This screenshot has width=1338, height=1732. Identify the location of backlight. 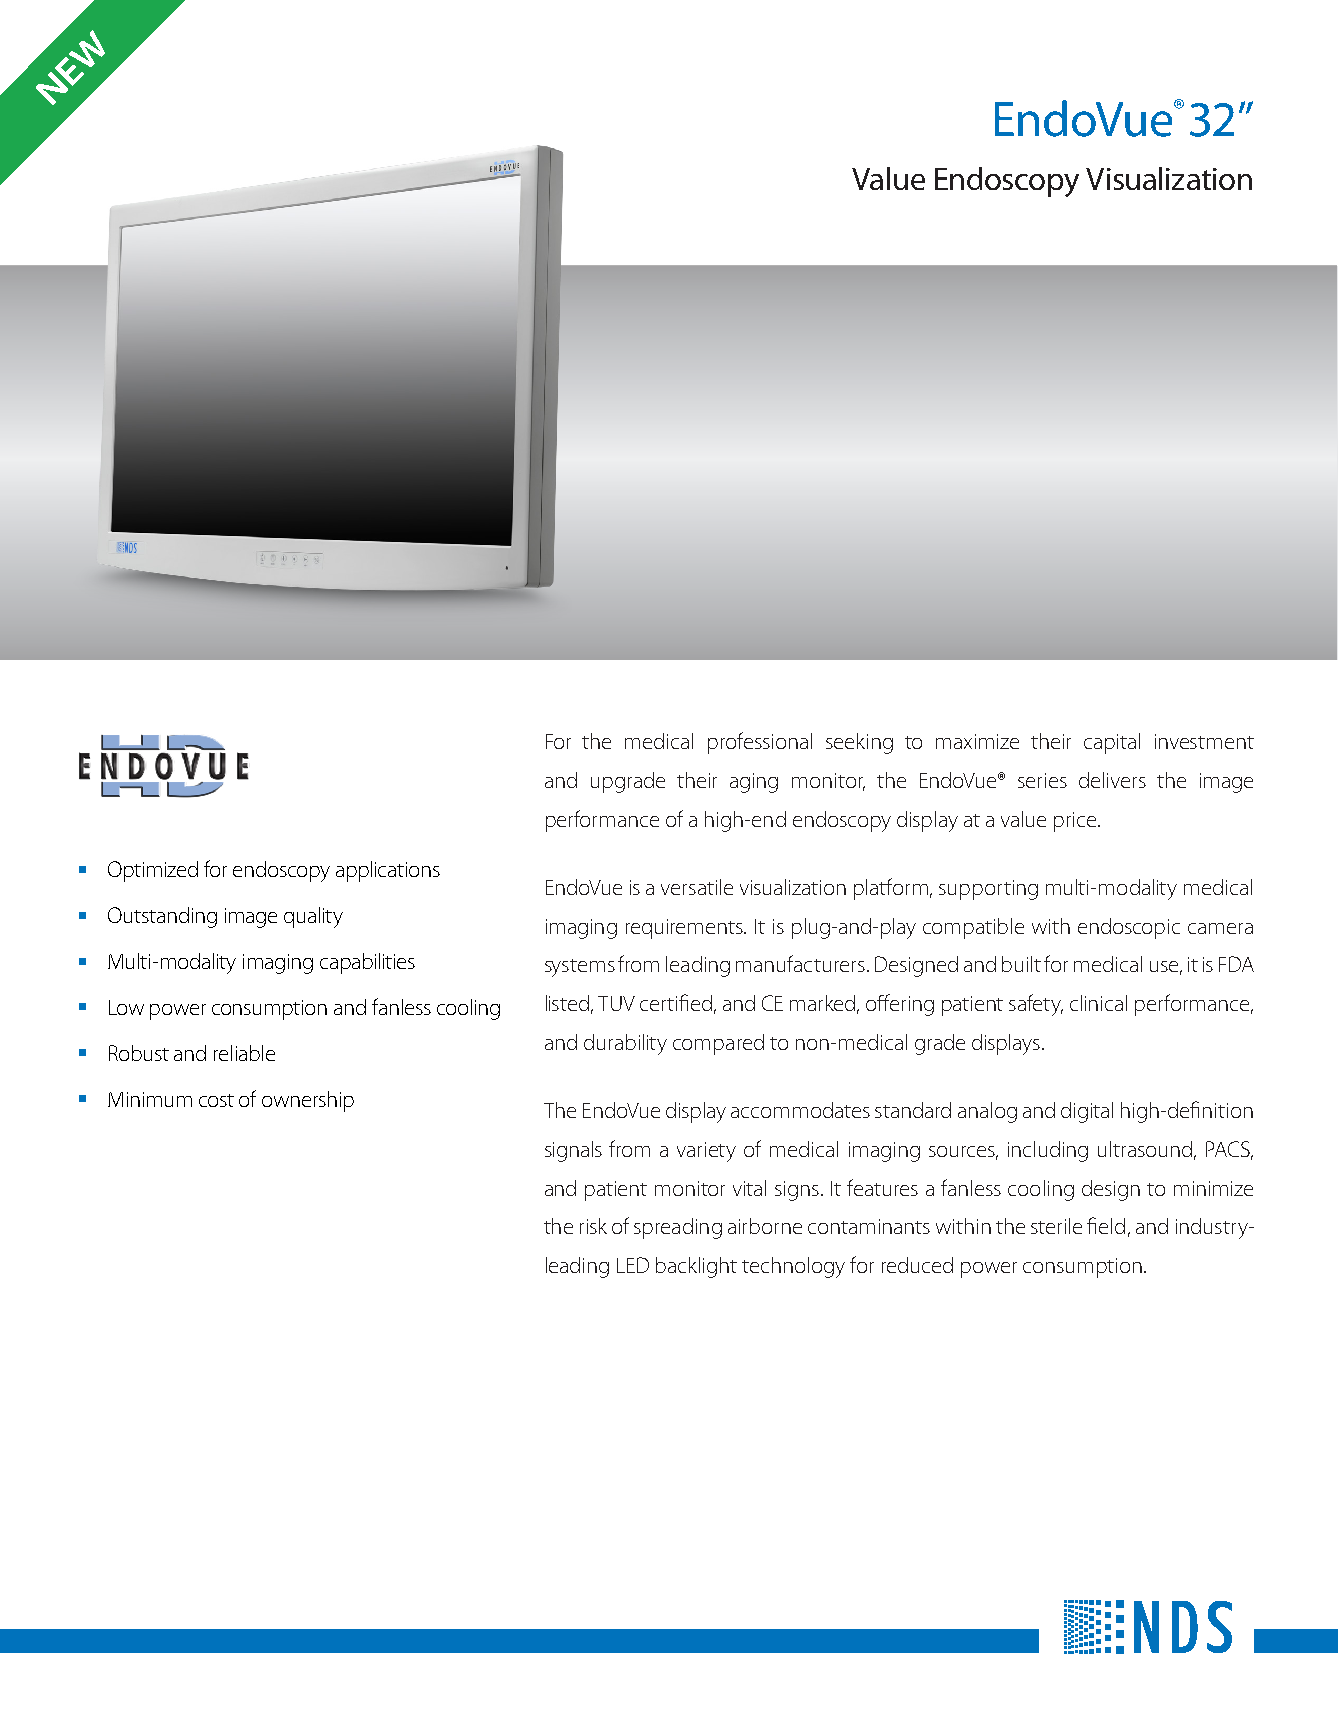
(696, 1267).
